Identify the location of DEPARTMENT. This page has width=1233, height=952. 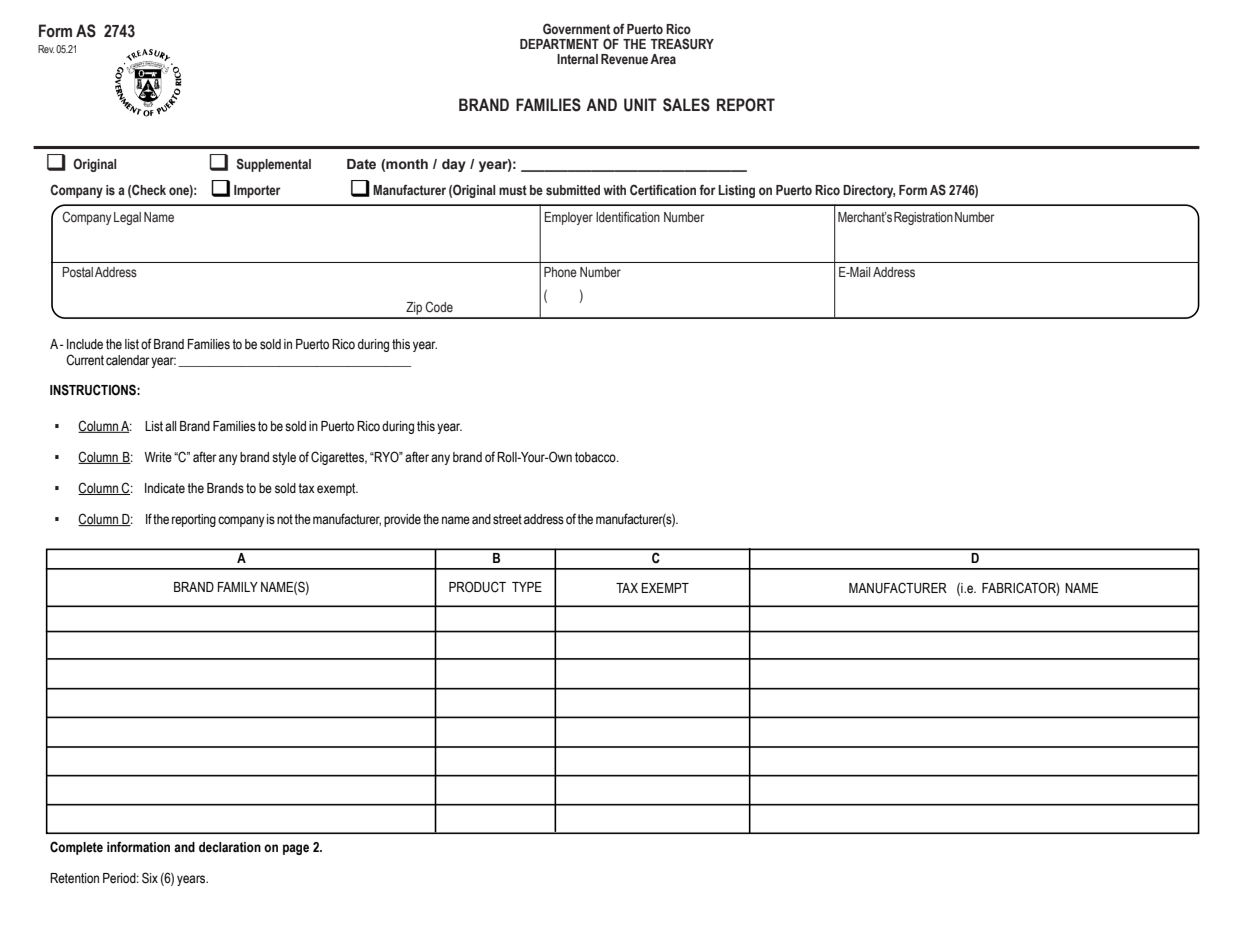
(559, 44).
